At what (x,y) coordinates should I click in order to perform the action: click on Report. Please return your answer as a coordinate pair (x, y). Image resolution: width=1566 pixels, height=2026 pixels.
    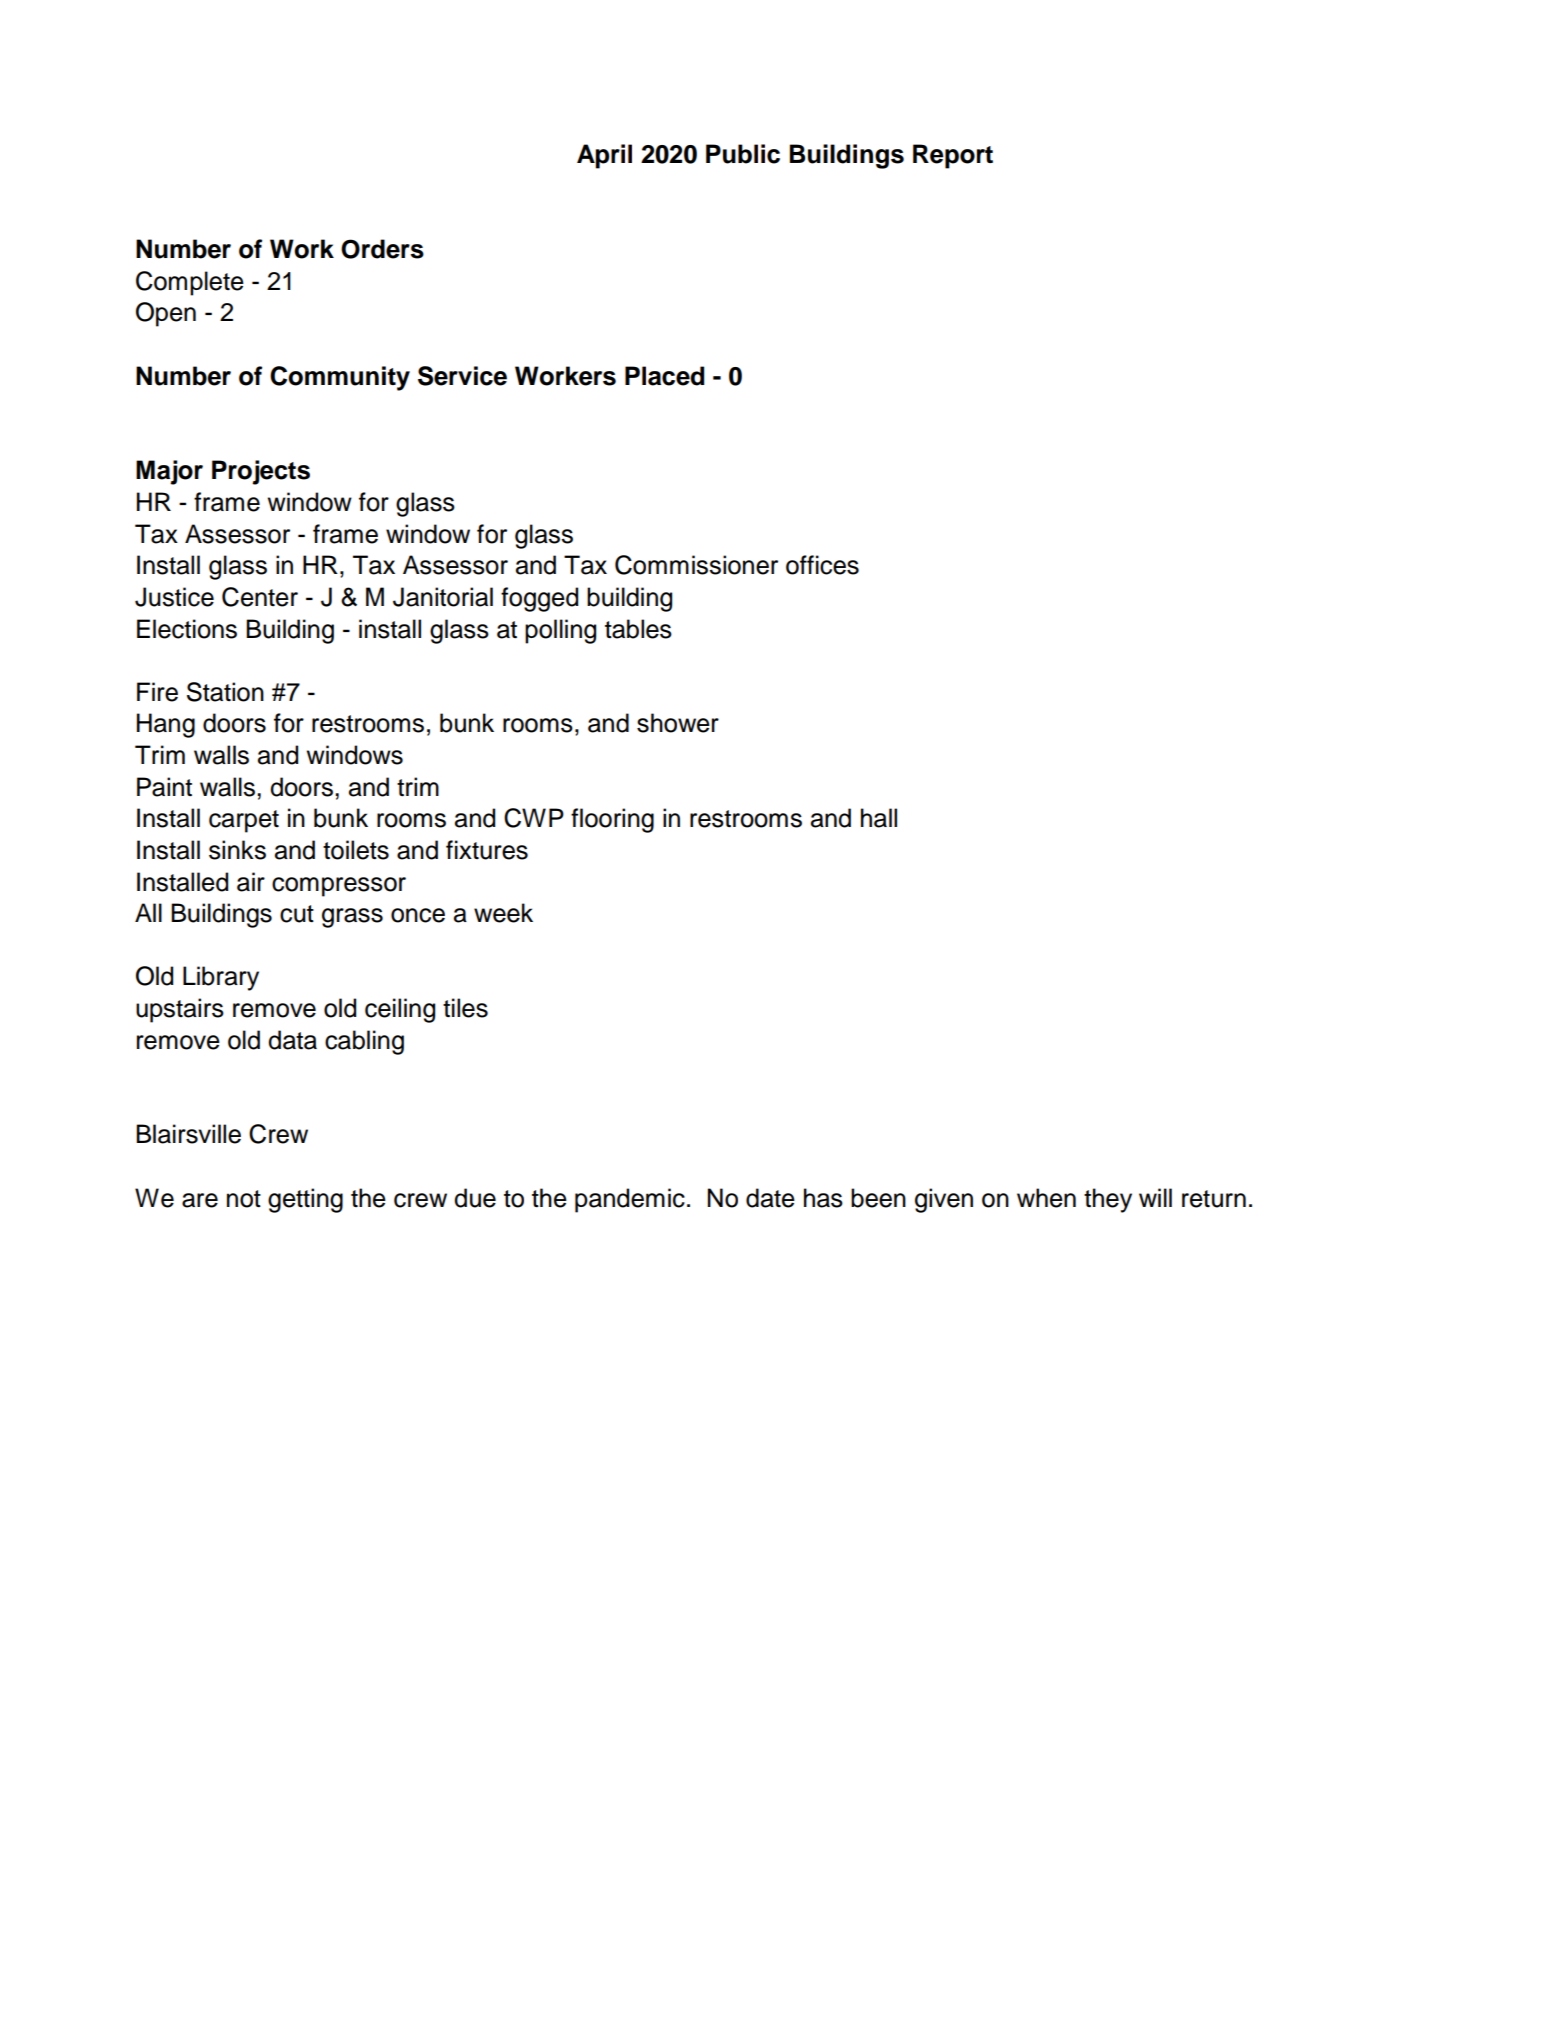
    Looking at the image, I should click on (953, 156).
